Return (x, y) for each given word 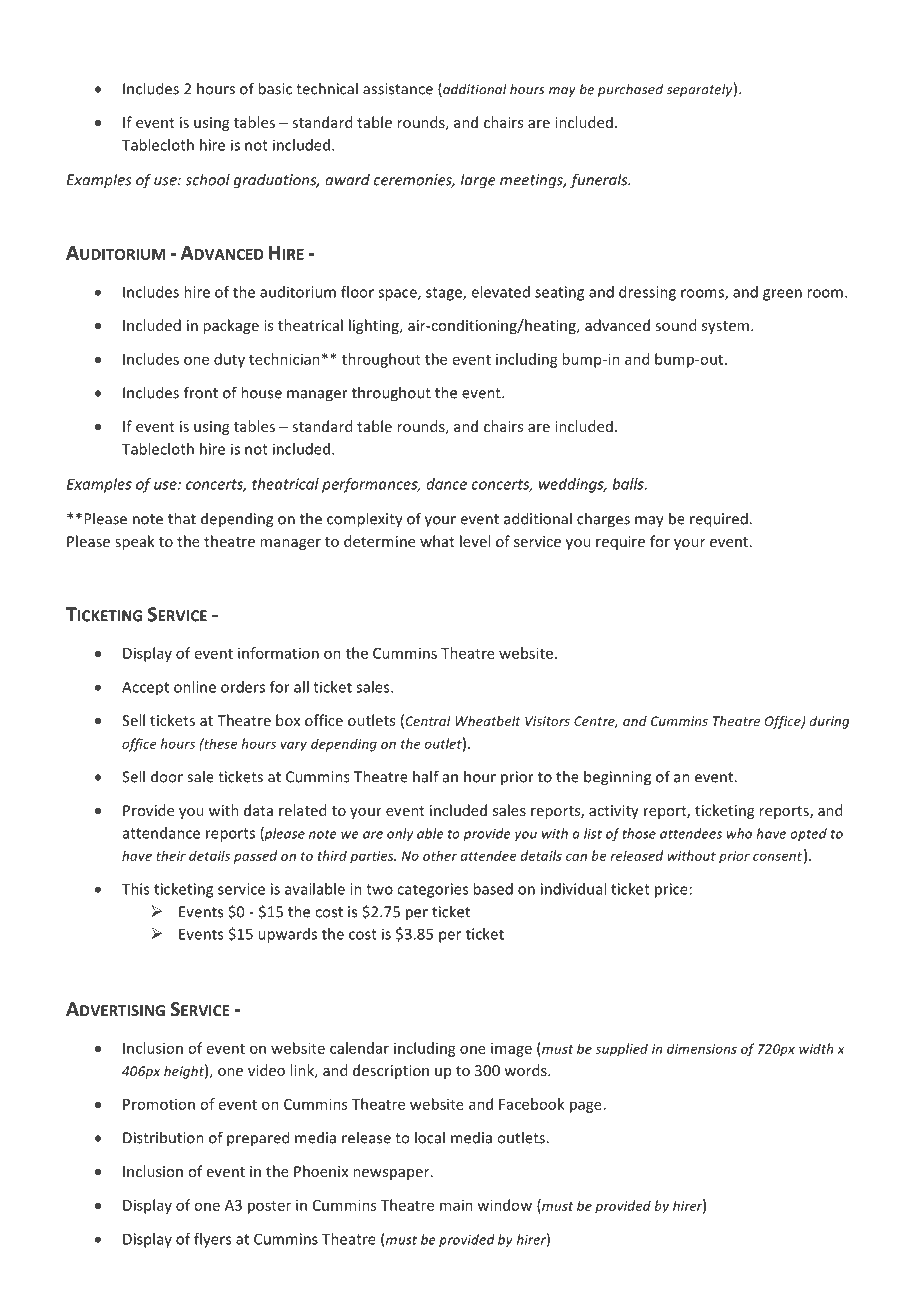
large (478, 181)
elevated (500, 292)
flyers (212, 1240)
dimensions (702, 1048)
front (201, 392)
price (671, 890)
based (493, 889)
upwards (287, 935)
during (829, 722)
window (504, 1205)
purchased (630, 90)
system (727, 327)
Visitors (547, 721)
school (207, 179)
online (195, 687)
